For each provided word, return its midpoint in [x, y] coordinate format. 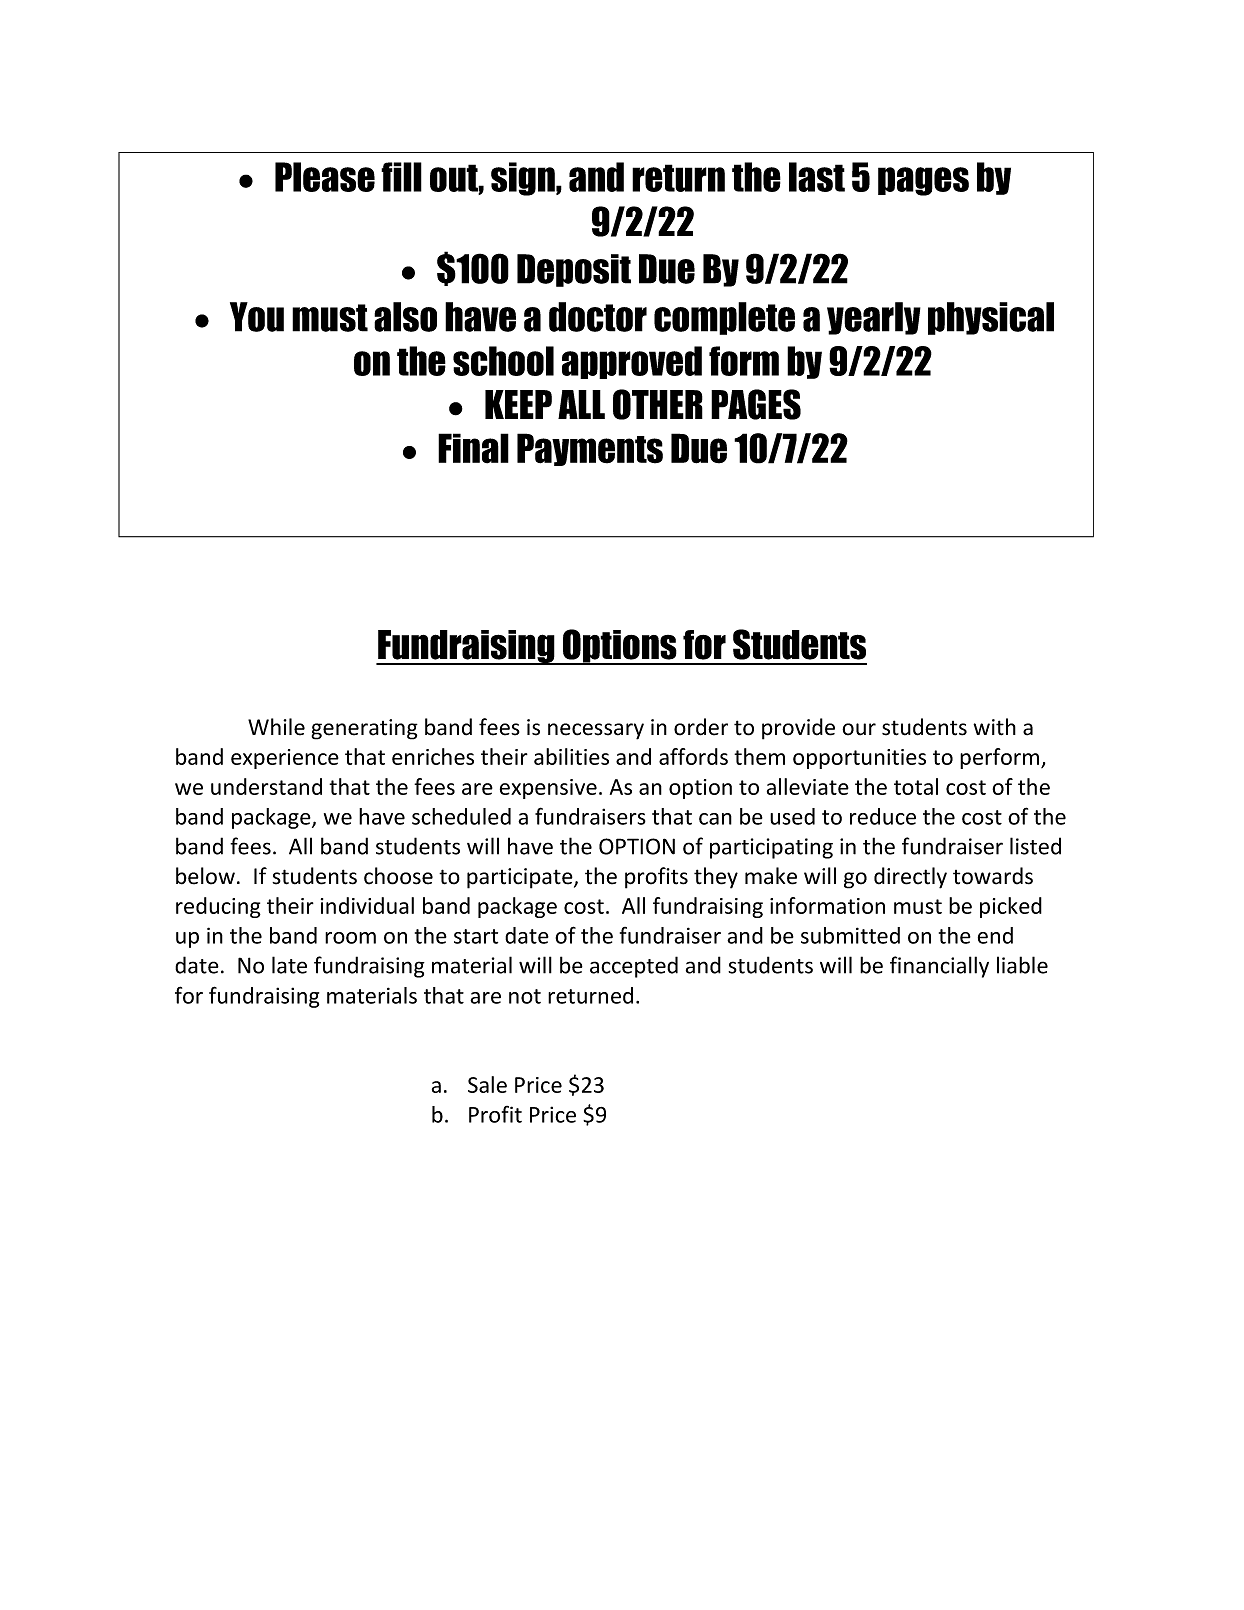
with [994, 727]
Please [325, 177]
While [276, 727]
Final [473, 448]
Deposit [574, 270]
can [715, 819]
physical [991, 318]
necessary [596, 731]
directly [910, 878]
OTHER [658, 404]
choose [398, 876]
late [289, 965]
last [817, 177]
